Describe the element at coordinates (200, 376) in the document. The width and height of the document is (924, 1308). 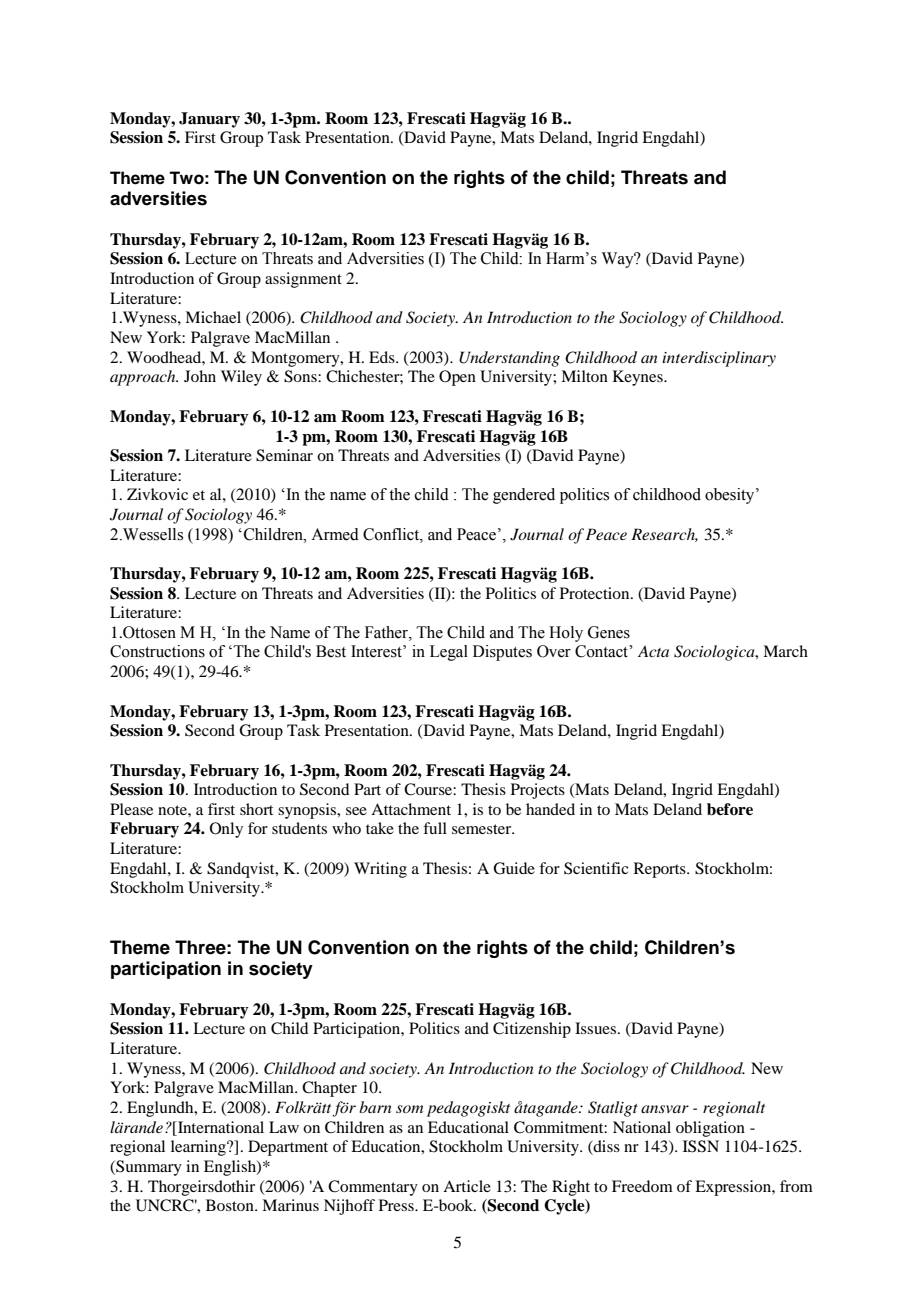
I see `John` at that location.
